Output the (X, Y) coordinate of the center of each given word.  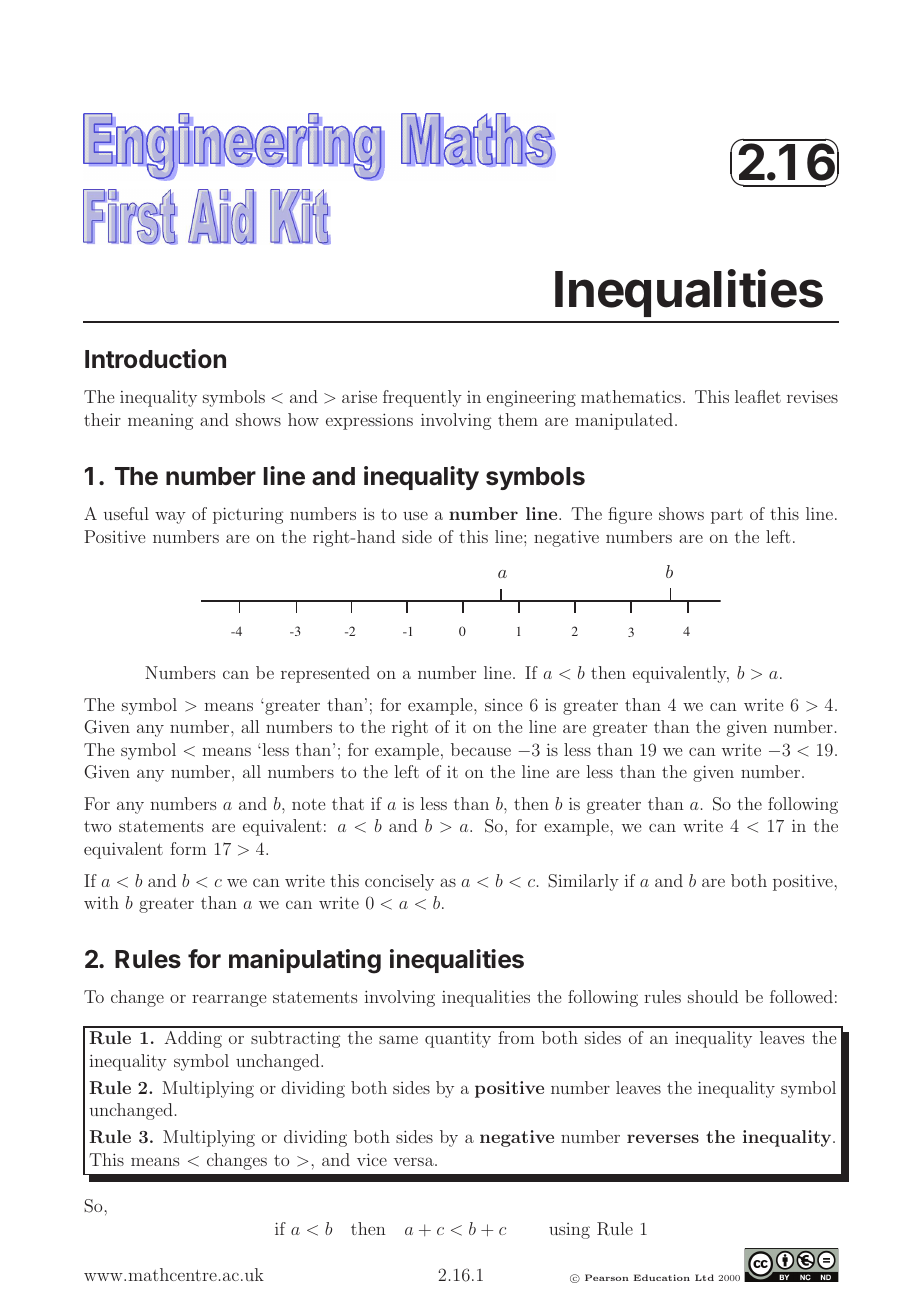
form (188, 848)
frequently (422, 398)
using (569, 1231)
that (348, 803)
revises (812, 396)
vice (372, 1159)
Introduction (155, 359)
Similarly (583, 882)
